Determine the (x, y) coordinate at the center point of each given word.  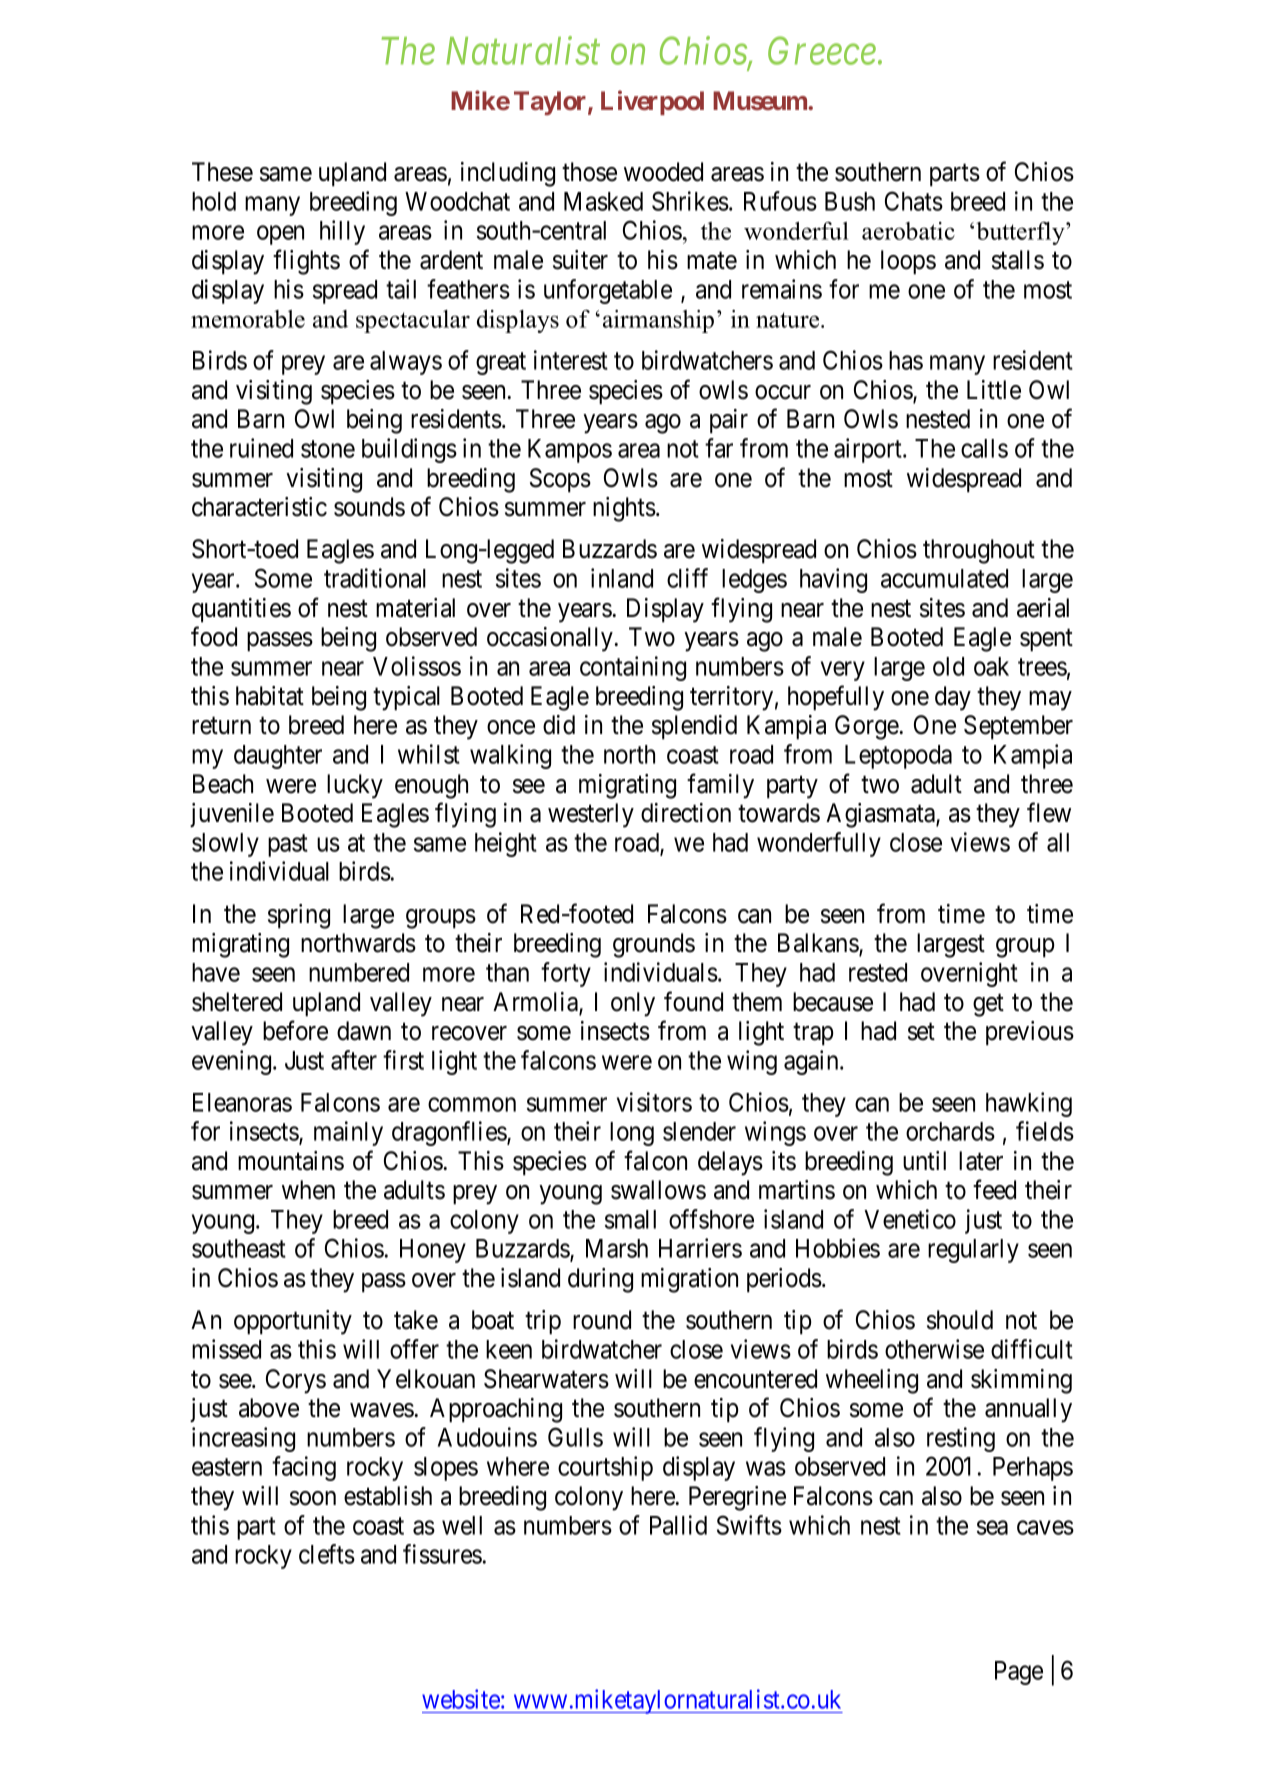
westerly (591, 815)
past (288, 845)
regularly (973, 1251)
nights (624, 509)
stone (328, 449)
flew (1049, 812)
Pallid (678, 1525)
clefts (327, 1554)
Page (1019, 1673)
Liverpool (652, 102)
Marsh (617, 1248)
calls (984, 448)
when (308, 1190)
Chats (914, 201)
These (222, 172)
